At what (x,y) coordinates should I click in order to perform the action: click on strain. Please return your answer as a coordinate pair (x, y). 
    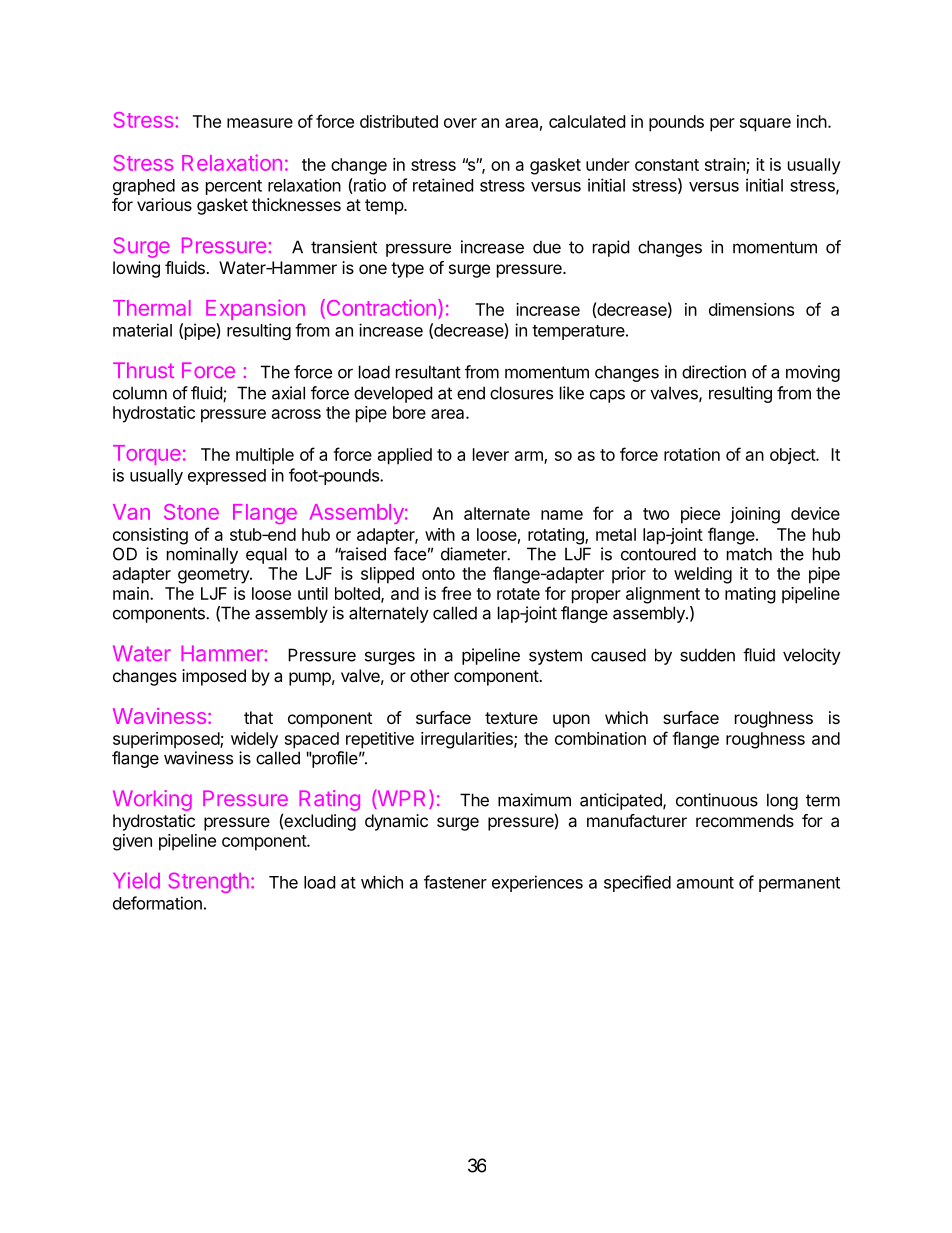
    Looking at the image, I should click on (726, 165).
